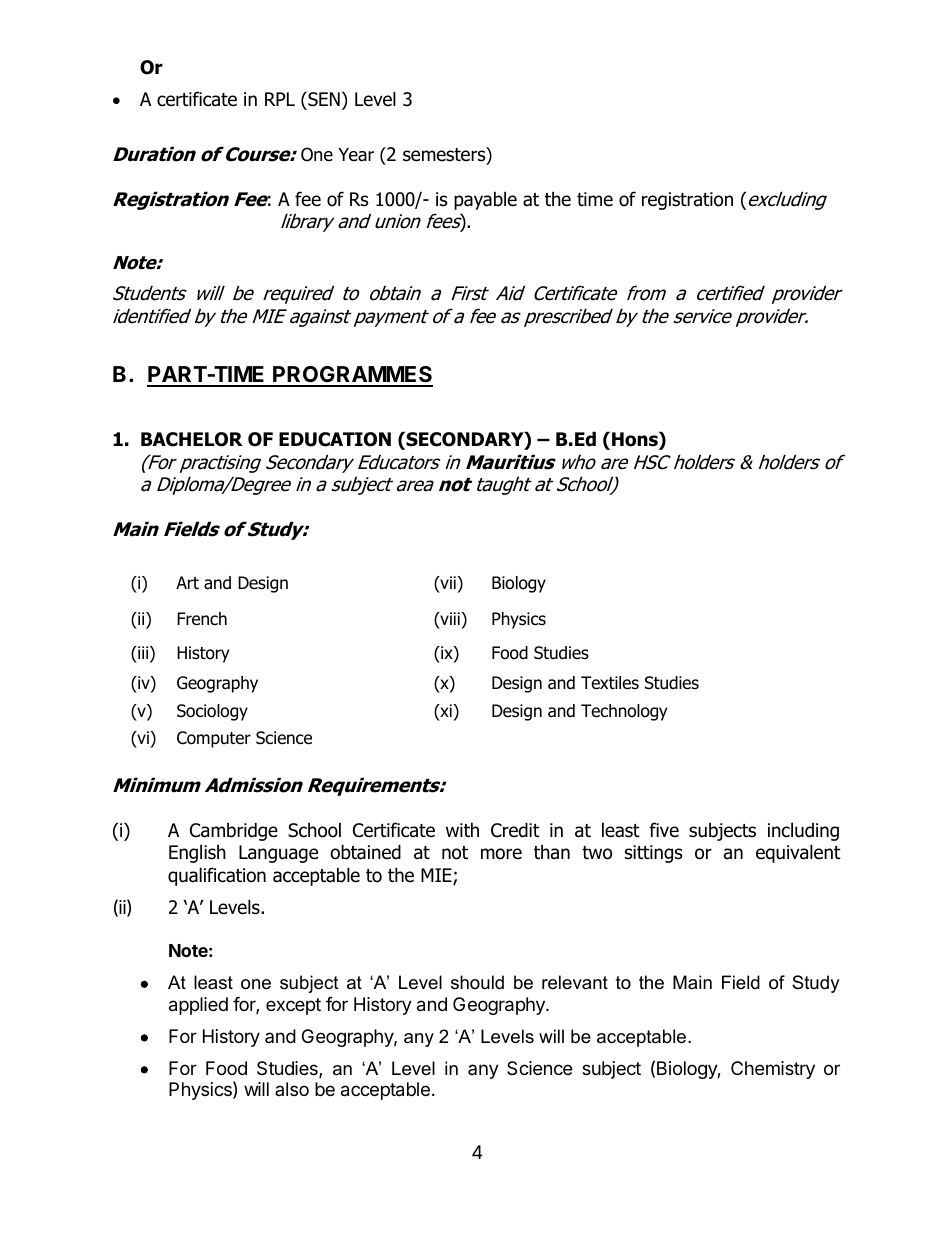 This screenshot has height=1233, width=952. Describe the element at coordinates (356, 155) in the screenshot. I see `Year` at that location.
